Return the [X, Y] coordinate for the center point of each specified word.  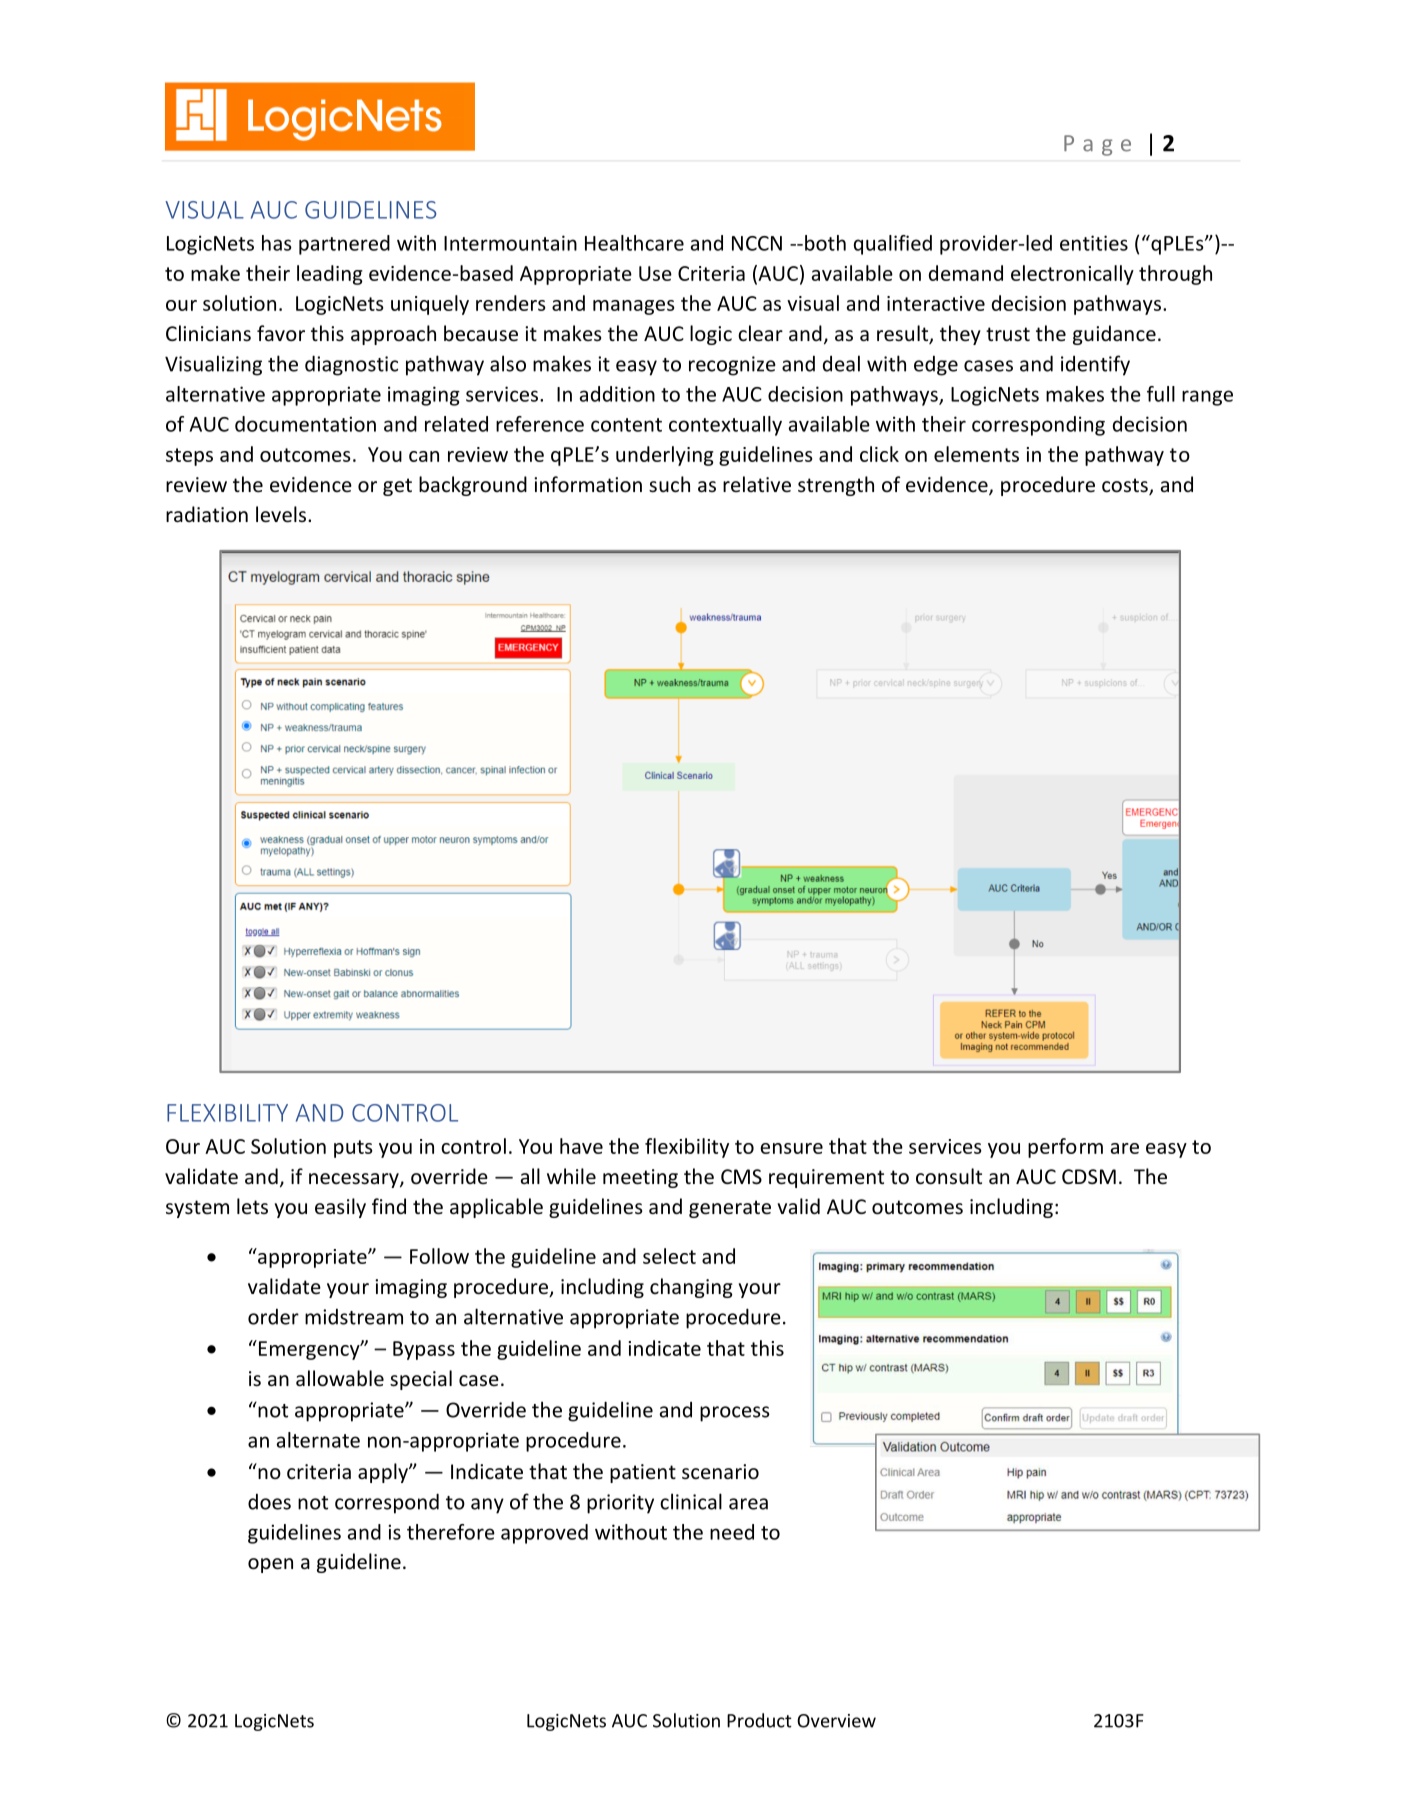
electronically [1072, 275]
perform [1065, 1148]
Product [759, 1720]
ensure [791, 1148]
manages [634, 307]
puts [353, 1149]
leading [330, 275]
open [270, 1565]
